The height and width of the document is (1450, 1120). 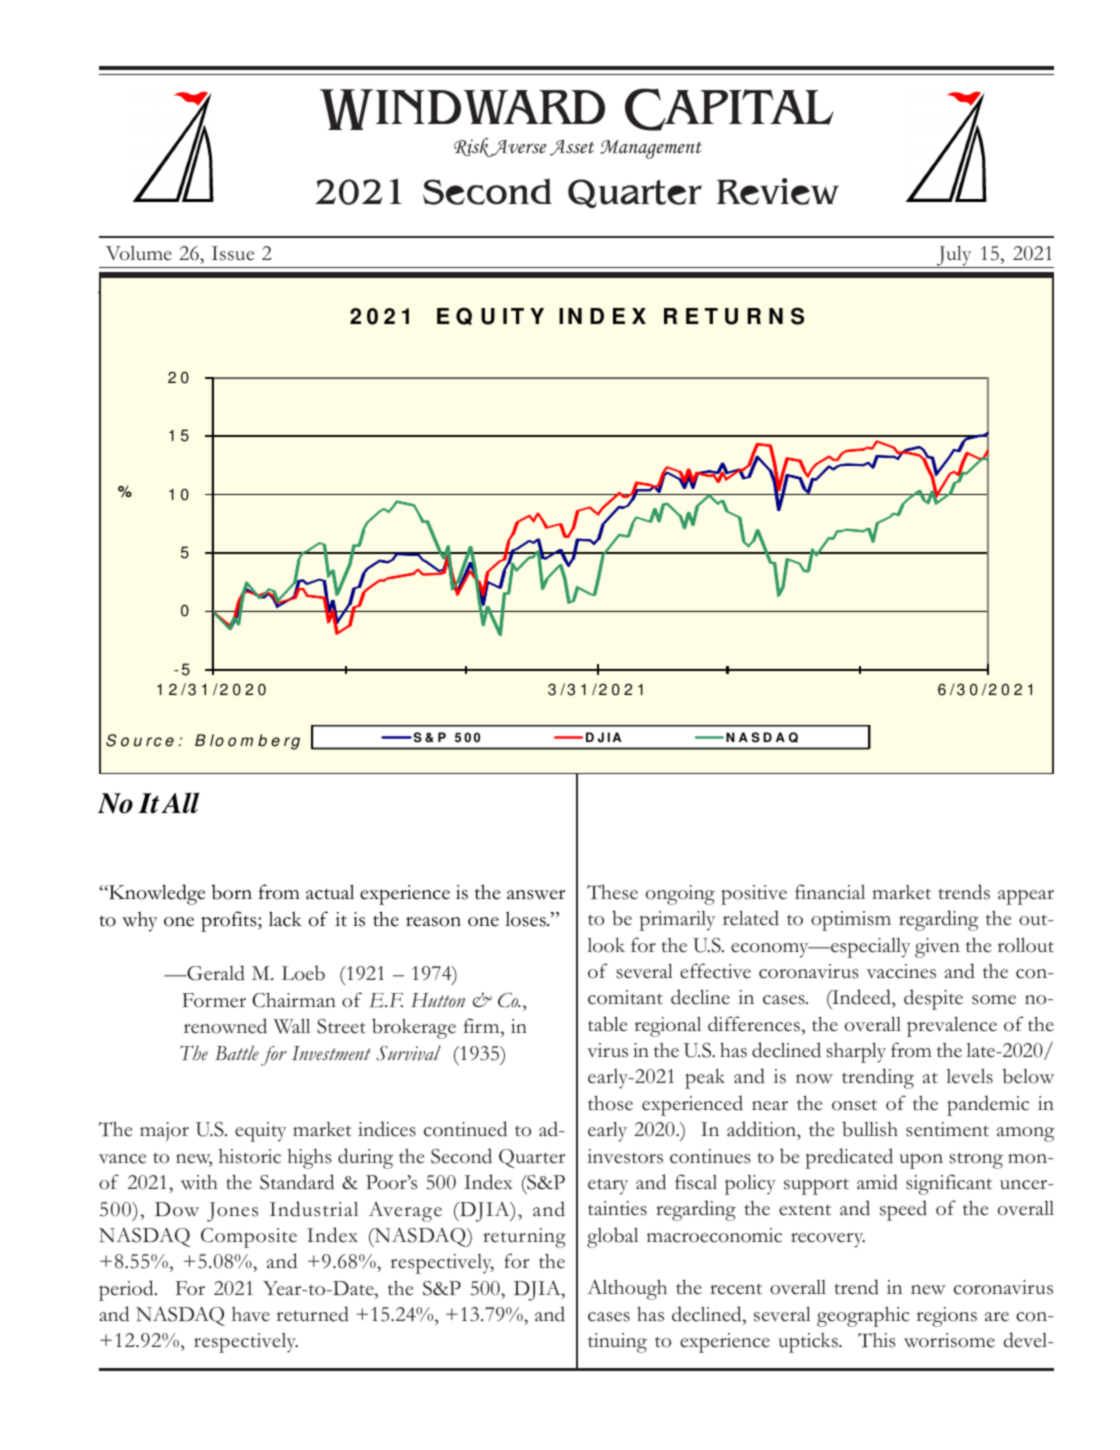 I want to click on July, so click(x=954, y=257).
